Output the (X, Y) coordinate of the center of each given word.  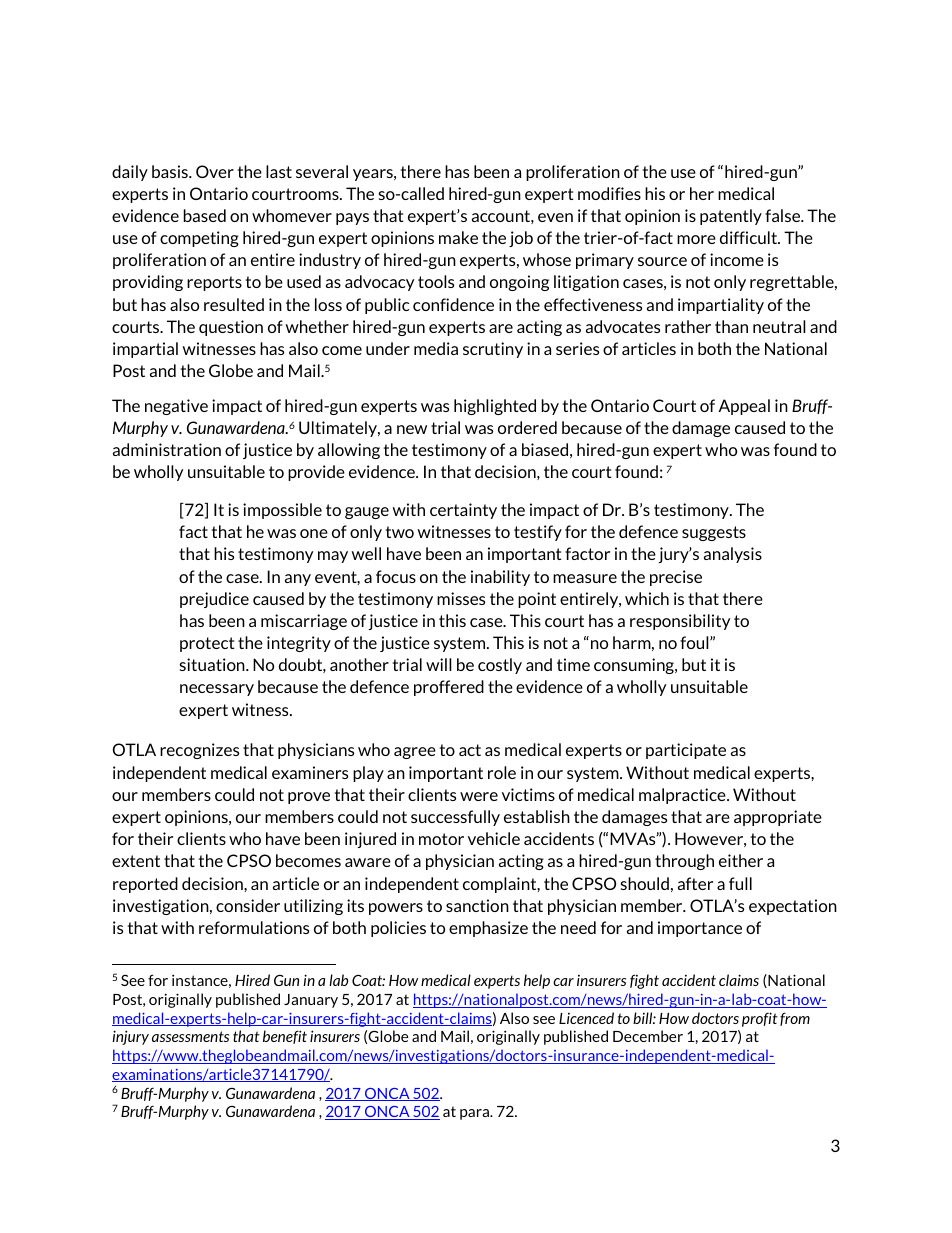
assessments (190, 1036)
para (475, 1114)
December (648, 1036)
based (205, 215)
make (458, 237)
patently (731, 217)
